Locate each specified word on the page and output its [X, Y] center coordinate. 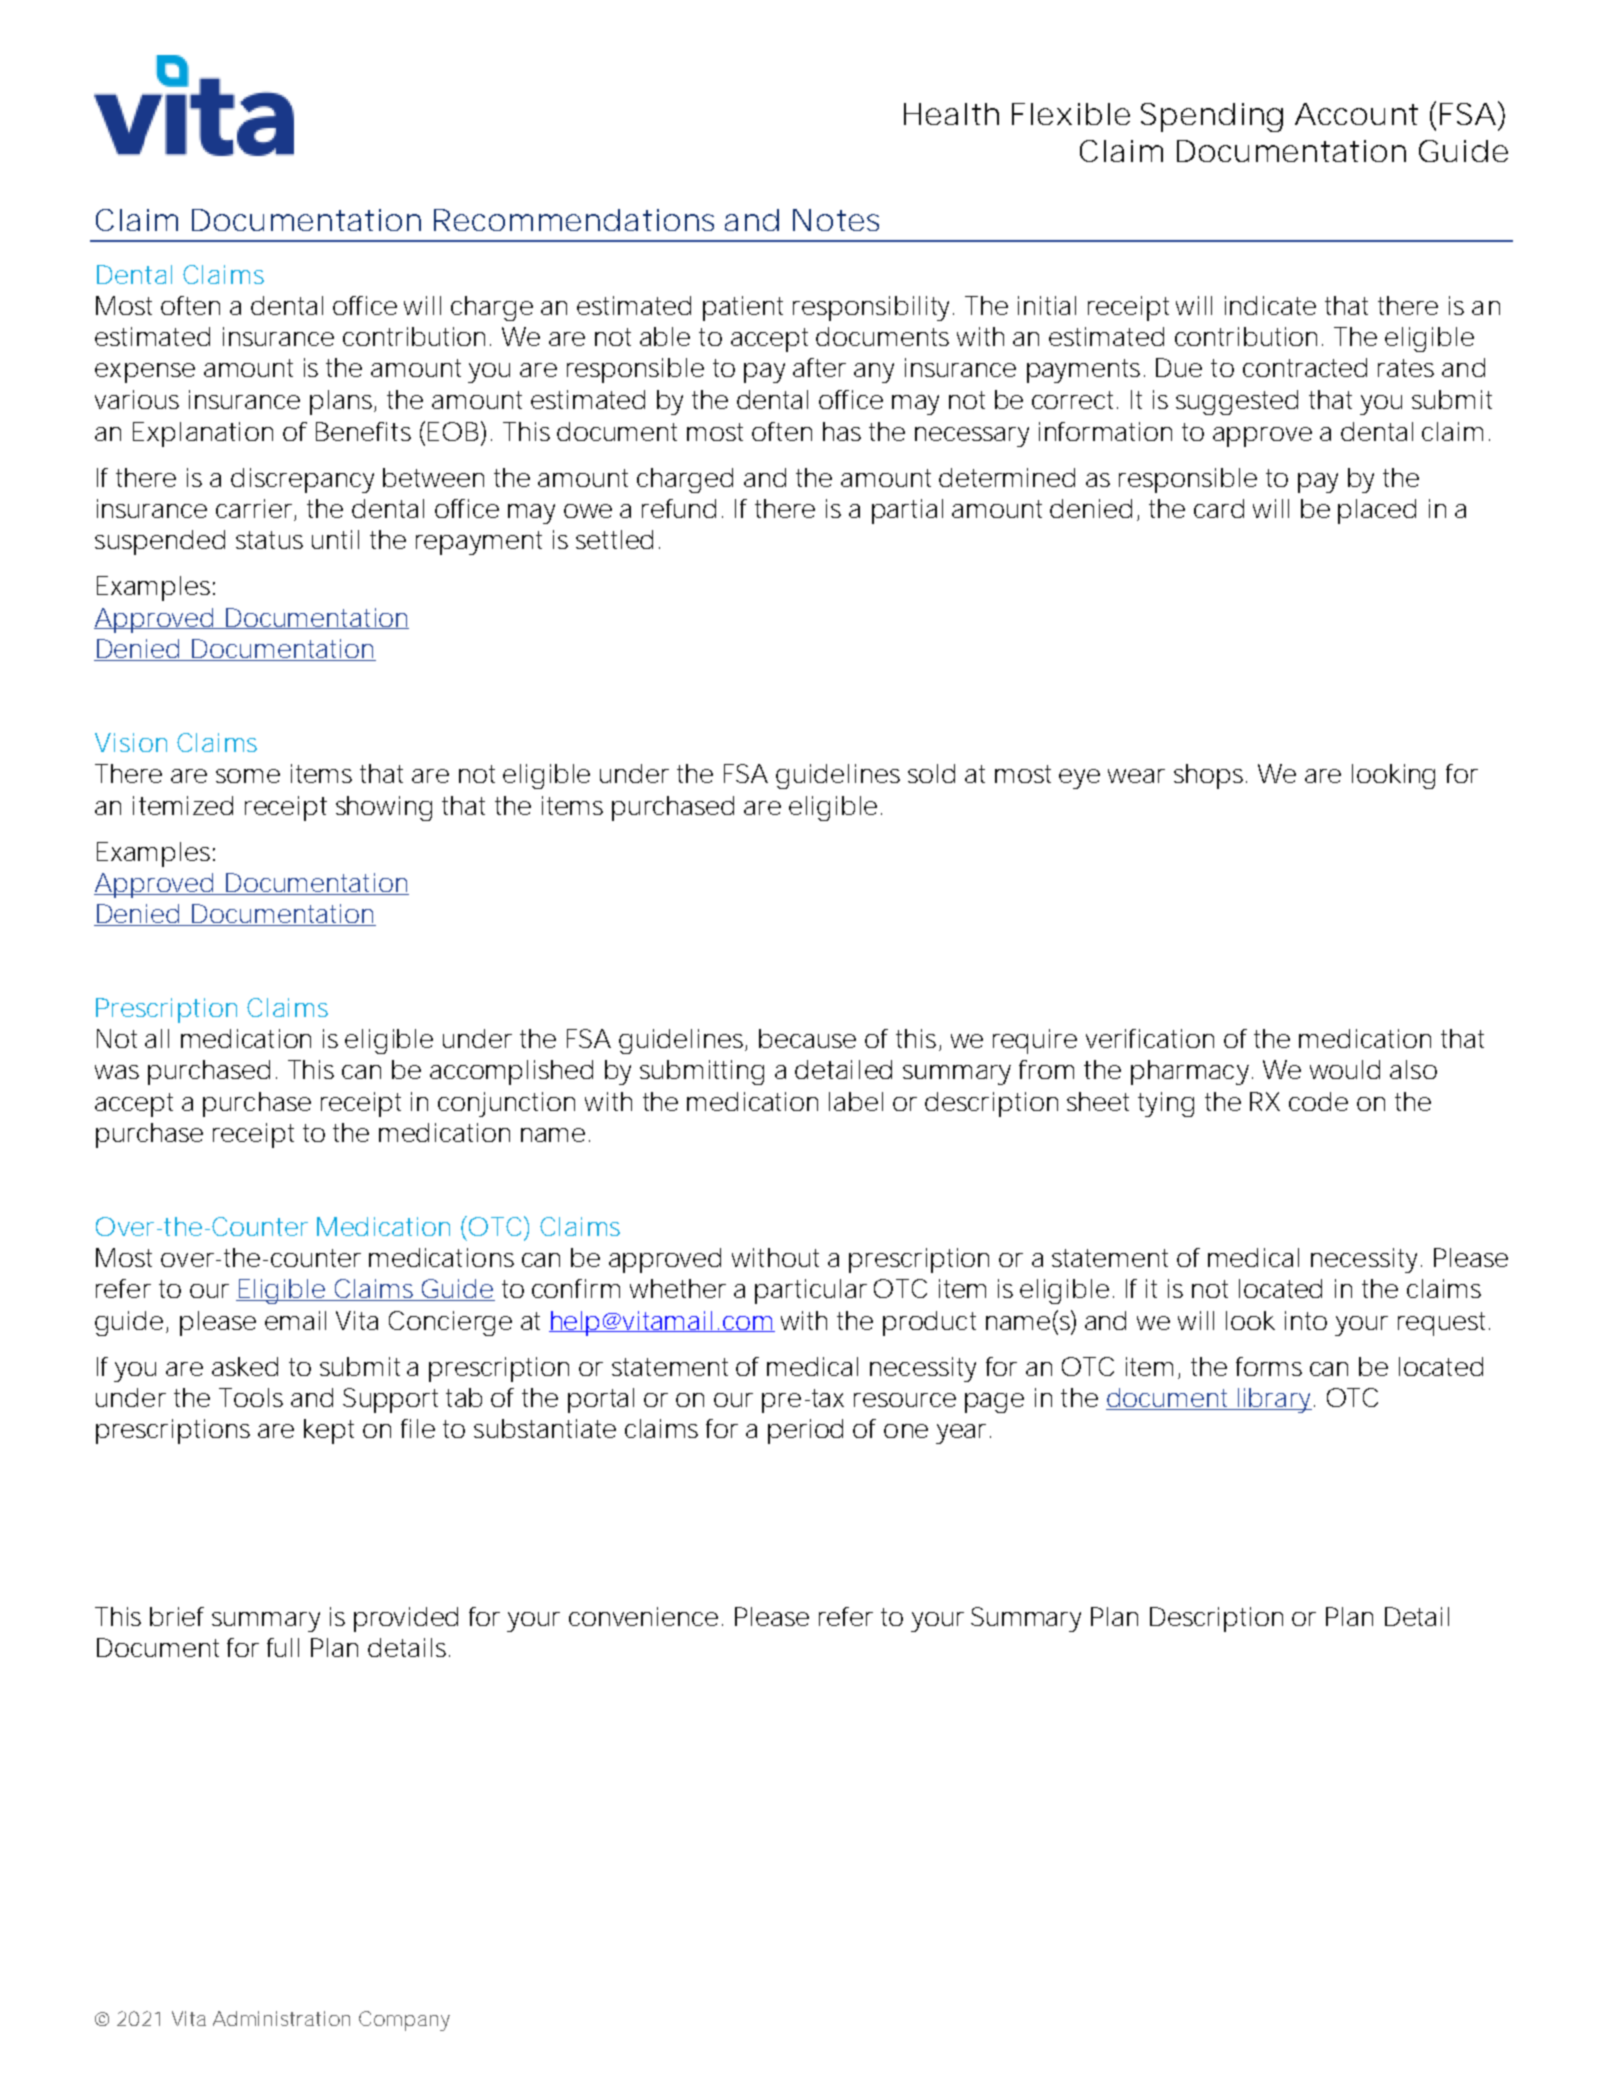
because [807, 1038]
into [1306, 1320]
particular [811, 1291]
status [269, 540]
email [295, 1320]
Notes [836, 220]
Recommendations [574, 220]
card [1219, 508]
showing [384, 808]
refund [679, 508]
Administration [281, 2018]
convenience [643, 1616]
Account [1356, 114]
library [1273, 1400]
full [283, 1647]
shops [1208, 776]
